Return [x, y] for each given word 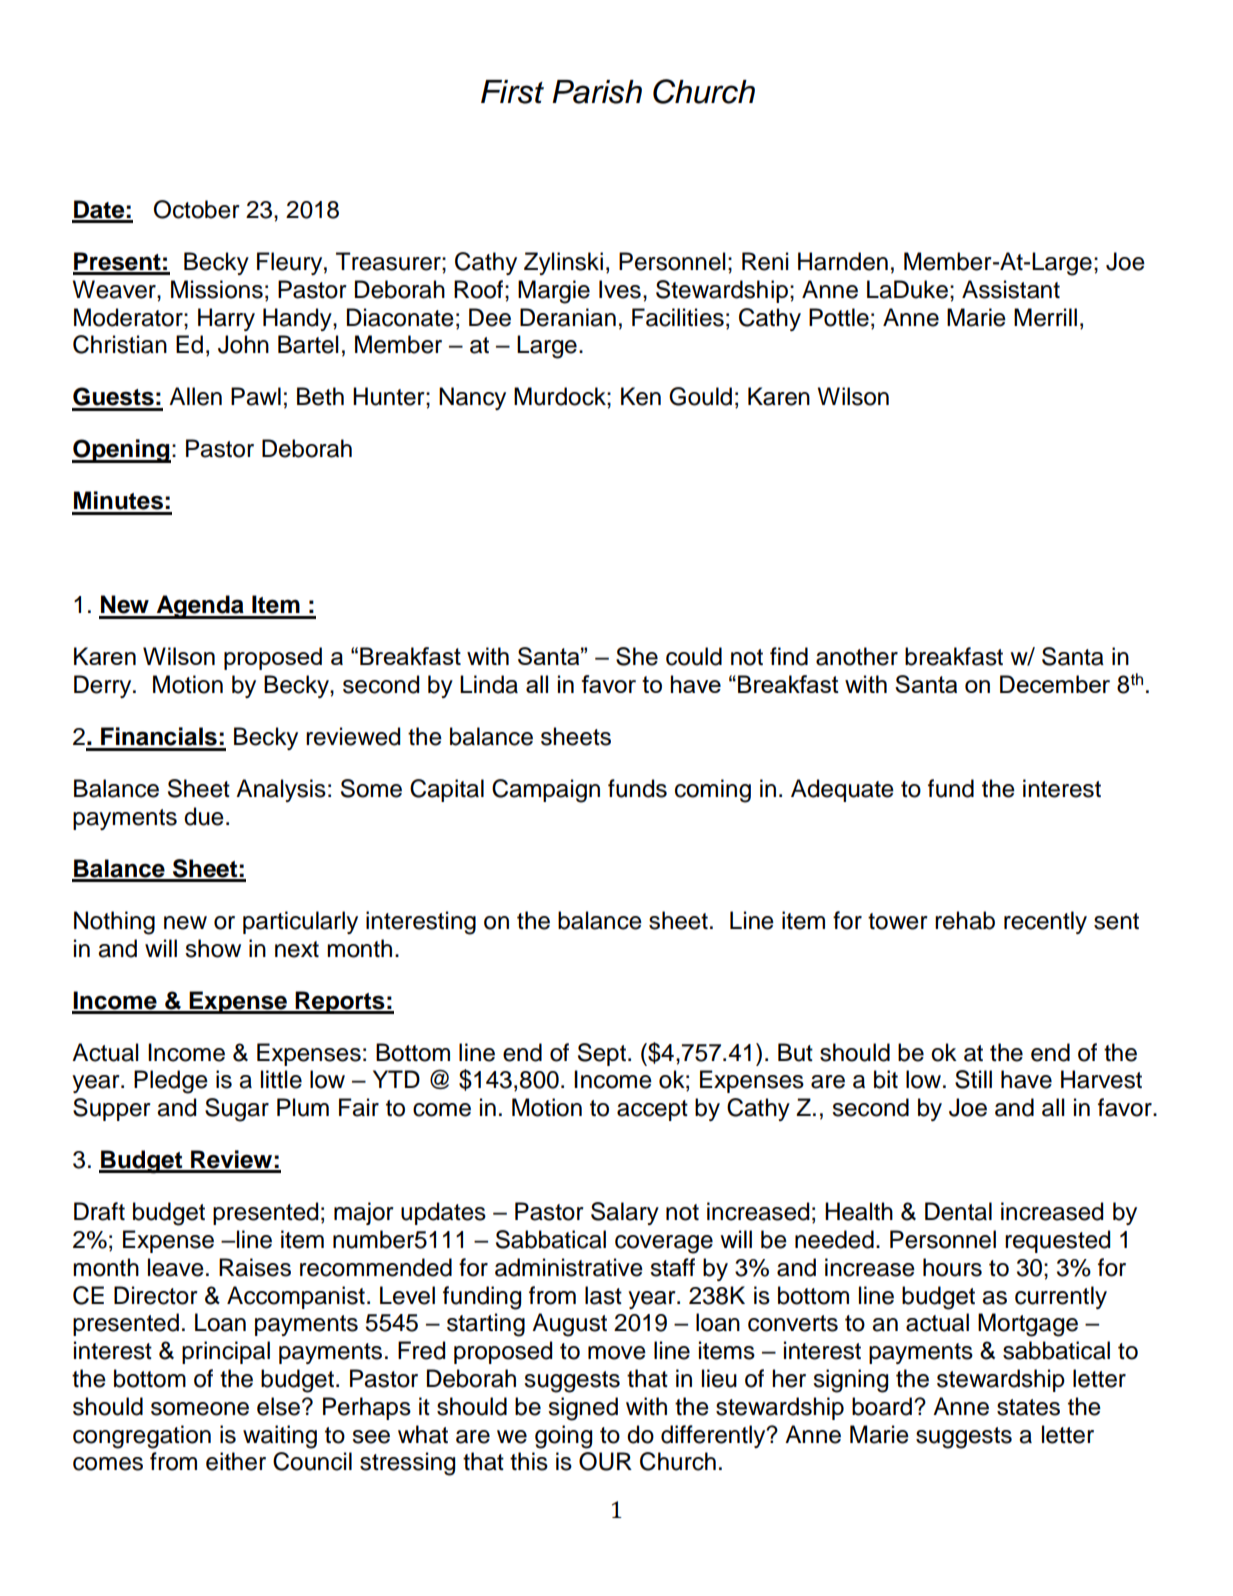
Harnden [843, 261]
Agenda [200, 607]
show [213, 948]
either [236, 1461]
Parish [597, 92]
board [882, 1406]
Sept [602, 1054]
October [197, 209]
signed [583, 1409]
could [694, 656]
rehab [965, 920]
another [857, 656]
